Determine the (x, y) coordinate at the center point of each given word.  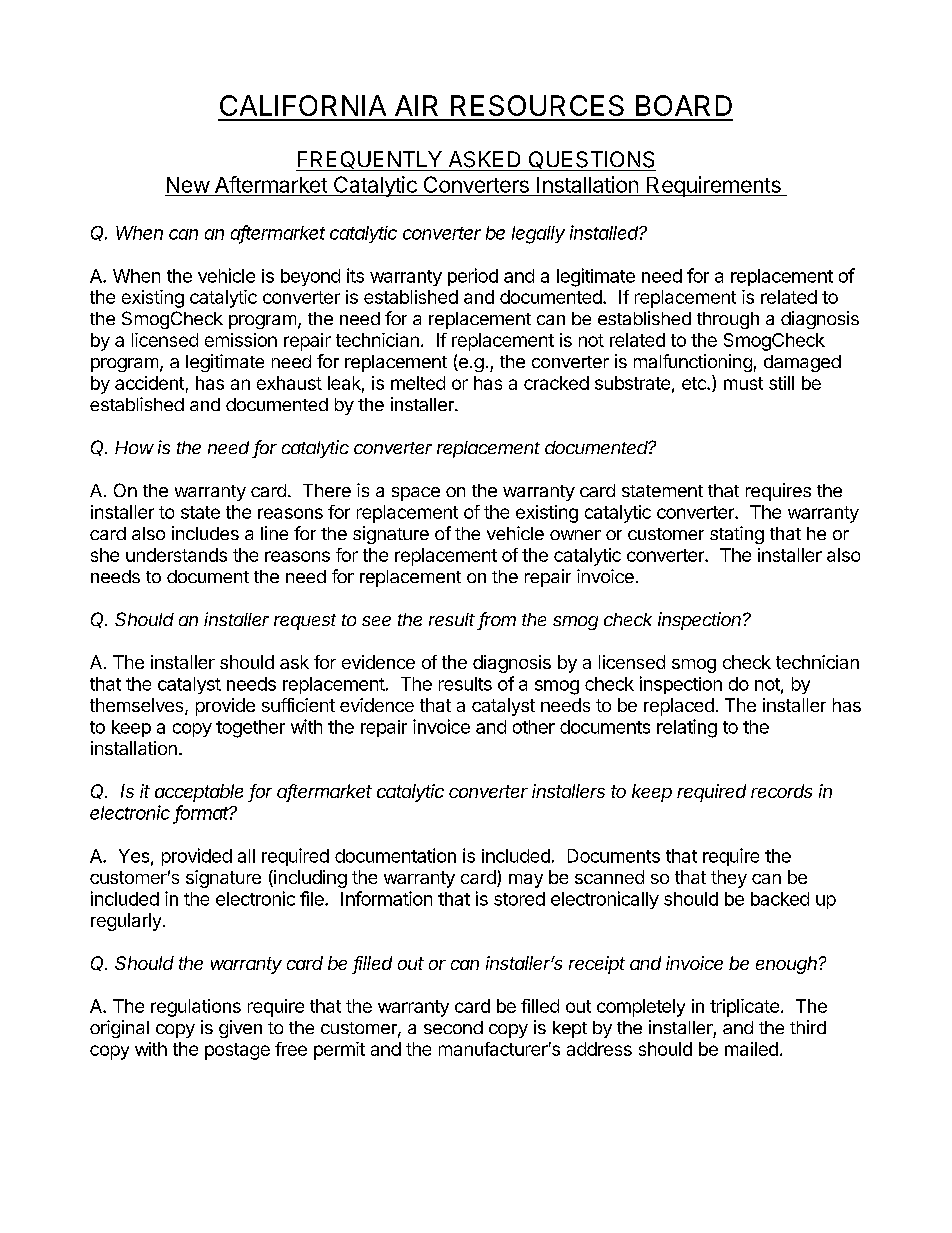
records (781, 791)
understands (176, 555)
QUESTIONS (591, 161)
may (526, 881)
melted (418, 383)
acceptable (199, 793)
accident (149, 383)
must (743, 383)
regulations (196, 1008)
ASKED (484, 159)
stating (737, 535)
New (188, 185)
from (497, 620)
